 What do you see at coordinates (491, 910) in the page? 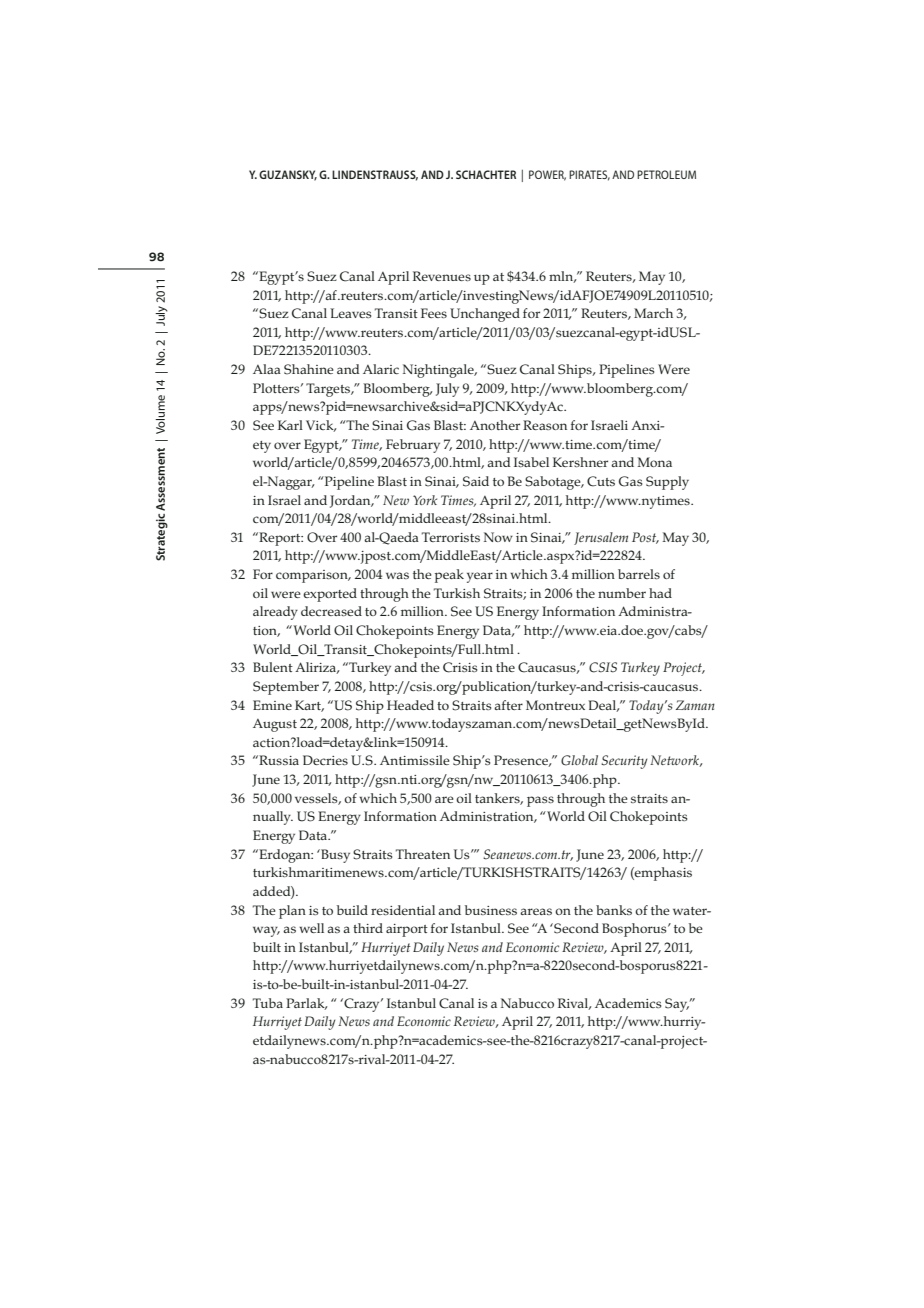
I see `business` at bounding box center [491, 910].
